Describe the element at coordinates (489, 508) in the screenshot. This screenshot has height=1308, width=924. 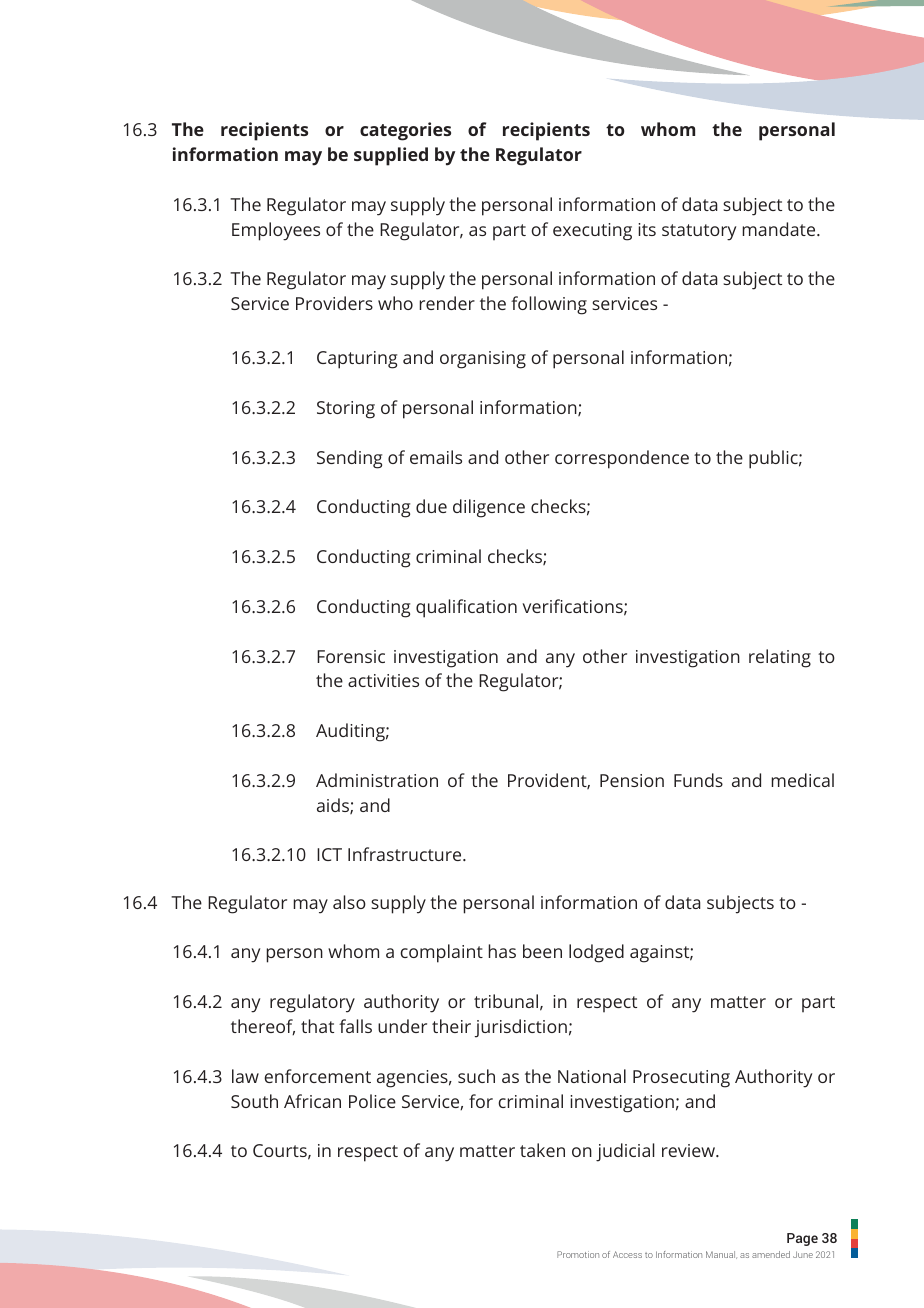
I see `diligence` at that location.
